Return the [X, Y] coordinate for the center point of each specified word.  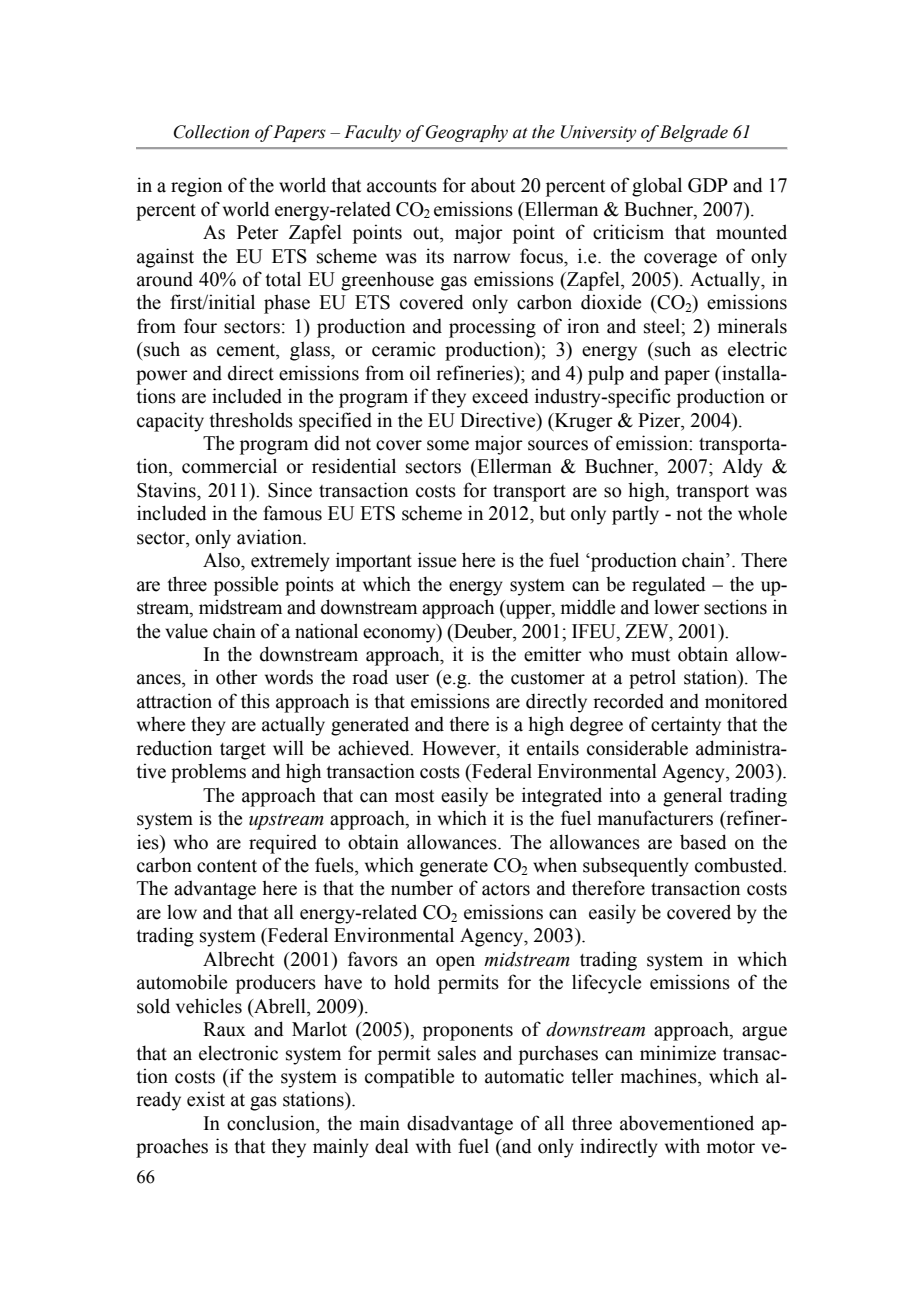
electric [757, 349]
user [412, 679]
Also [222, 560]
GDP [708, 185]
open [455, 963]
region [196, 187]
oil [420, 373]
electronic [238, 1053]
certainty [686, 726]
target [243, 751]
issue [437, 560]
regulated [669, 586]
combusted [740, 865]
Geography [467, 133]
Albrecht [238, 959]
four [200, 326]
